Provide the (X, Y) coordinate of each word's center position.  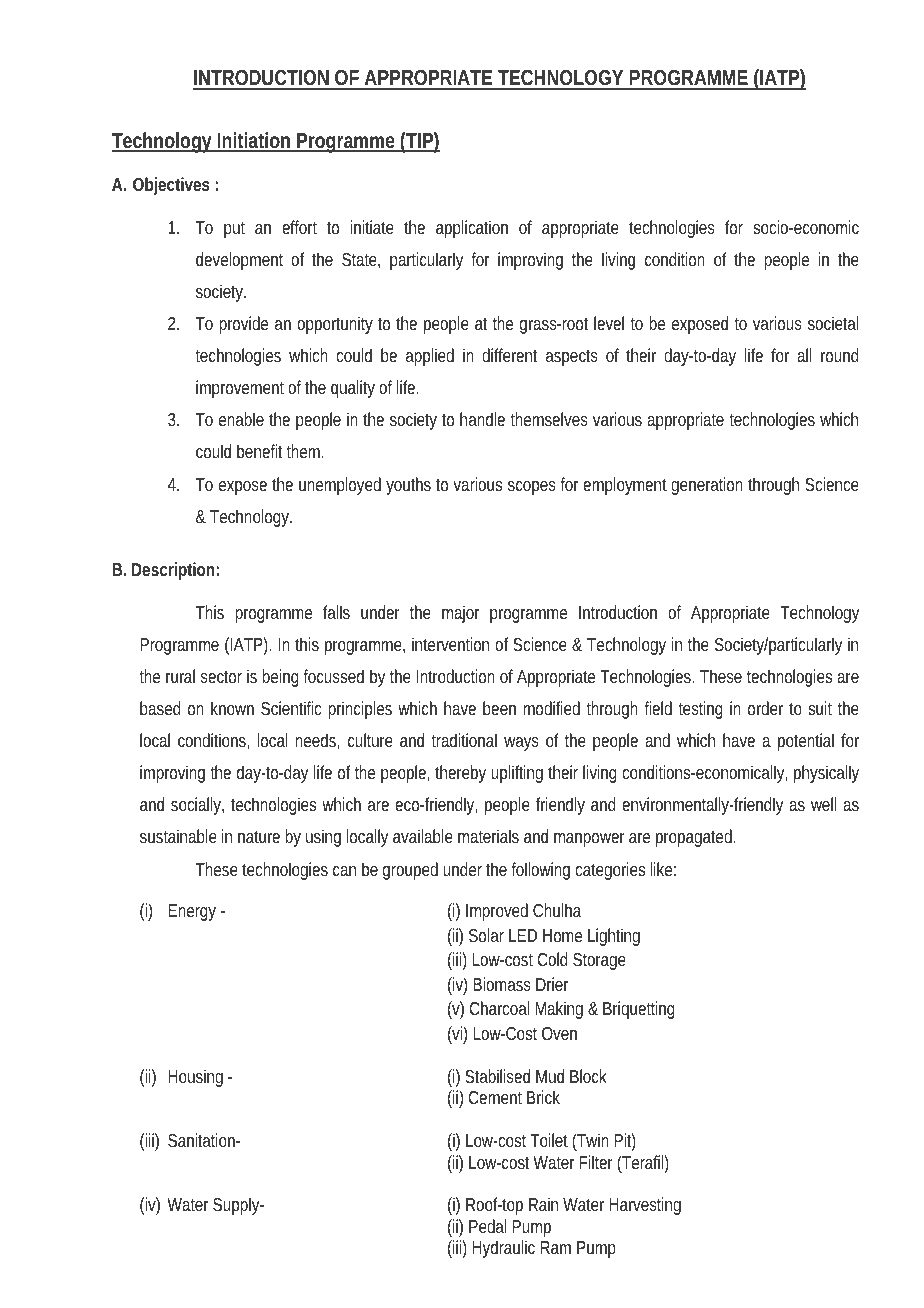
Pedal (487, 1226)
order (765, 708)
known (232, 708)
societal (833, 323)
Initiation (255, 141)
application (472, 229)
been (499, 708)
